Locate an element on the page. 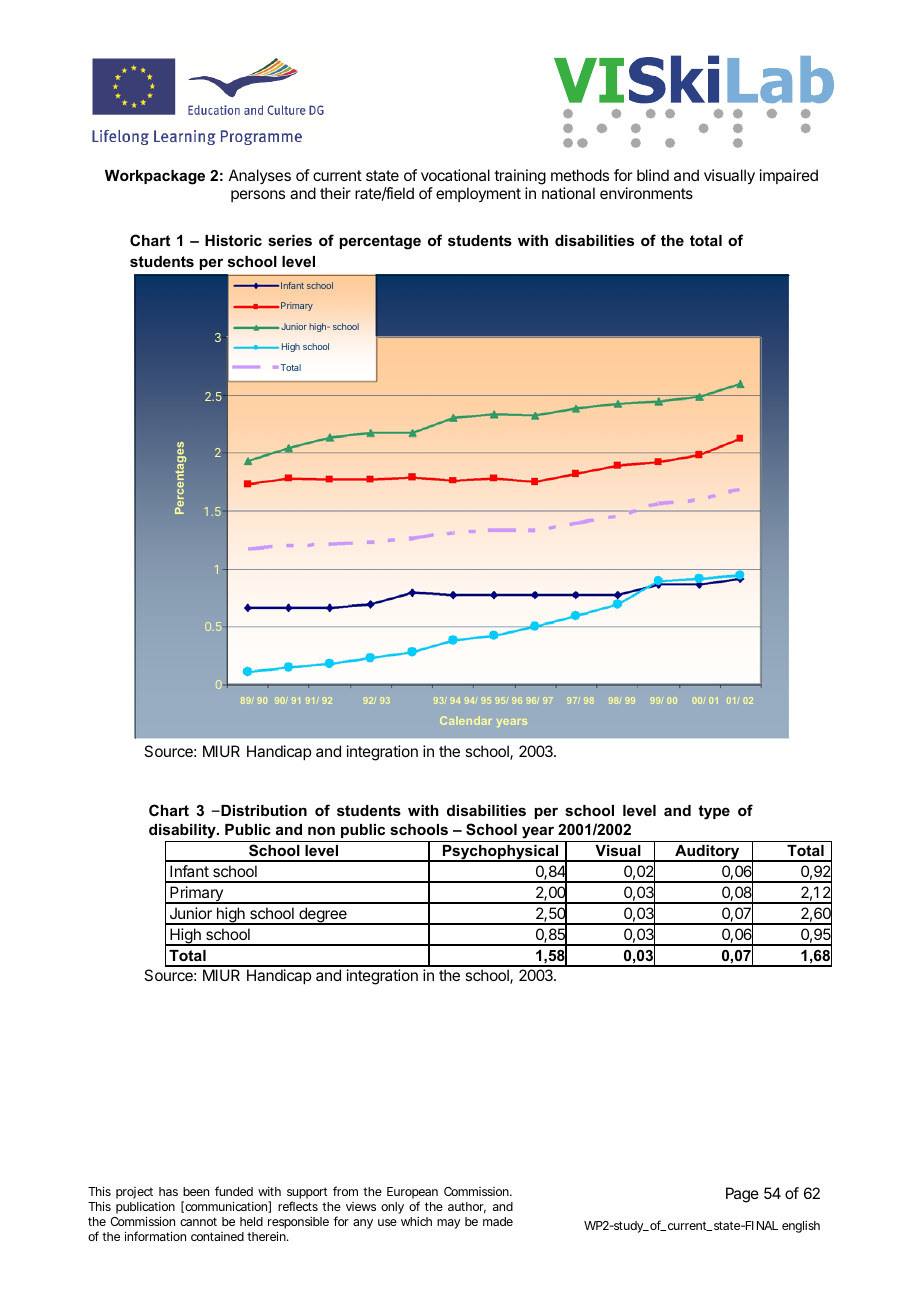  type is located at coordinates (714, 812).
